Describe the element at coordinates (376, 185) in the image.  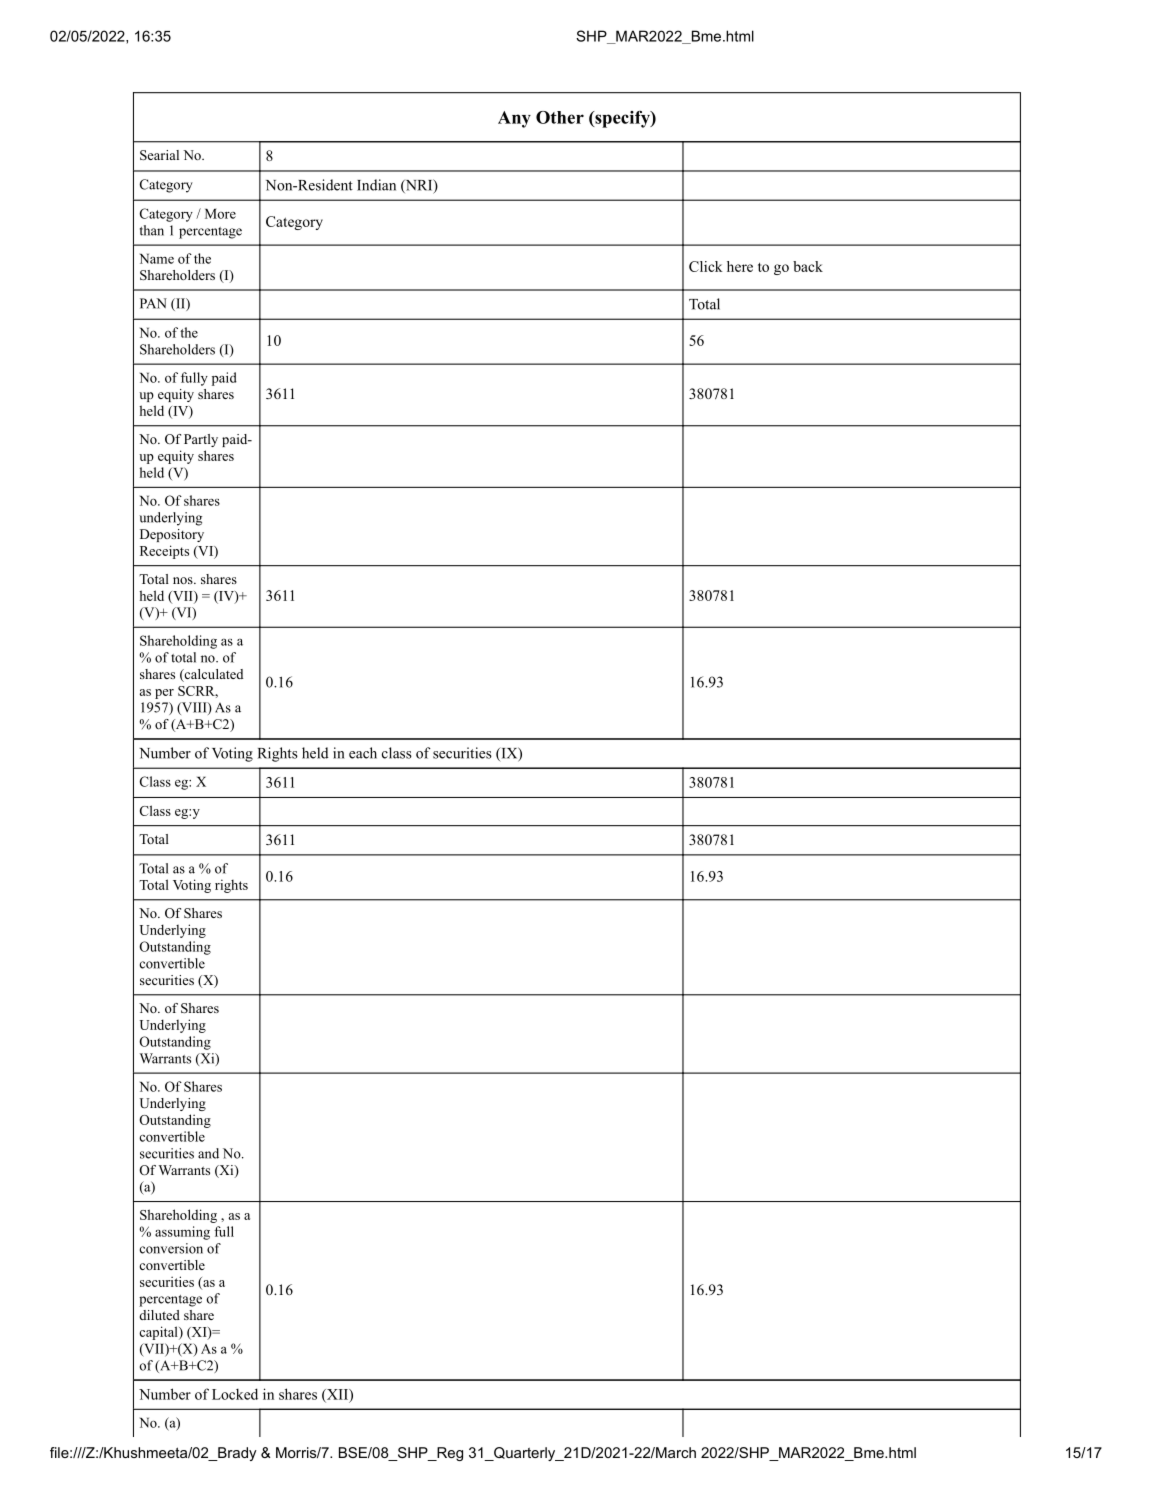
I see `Indian` at that location.
